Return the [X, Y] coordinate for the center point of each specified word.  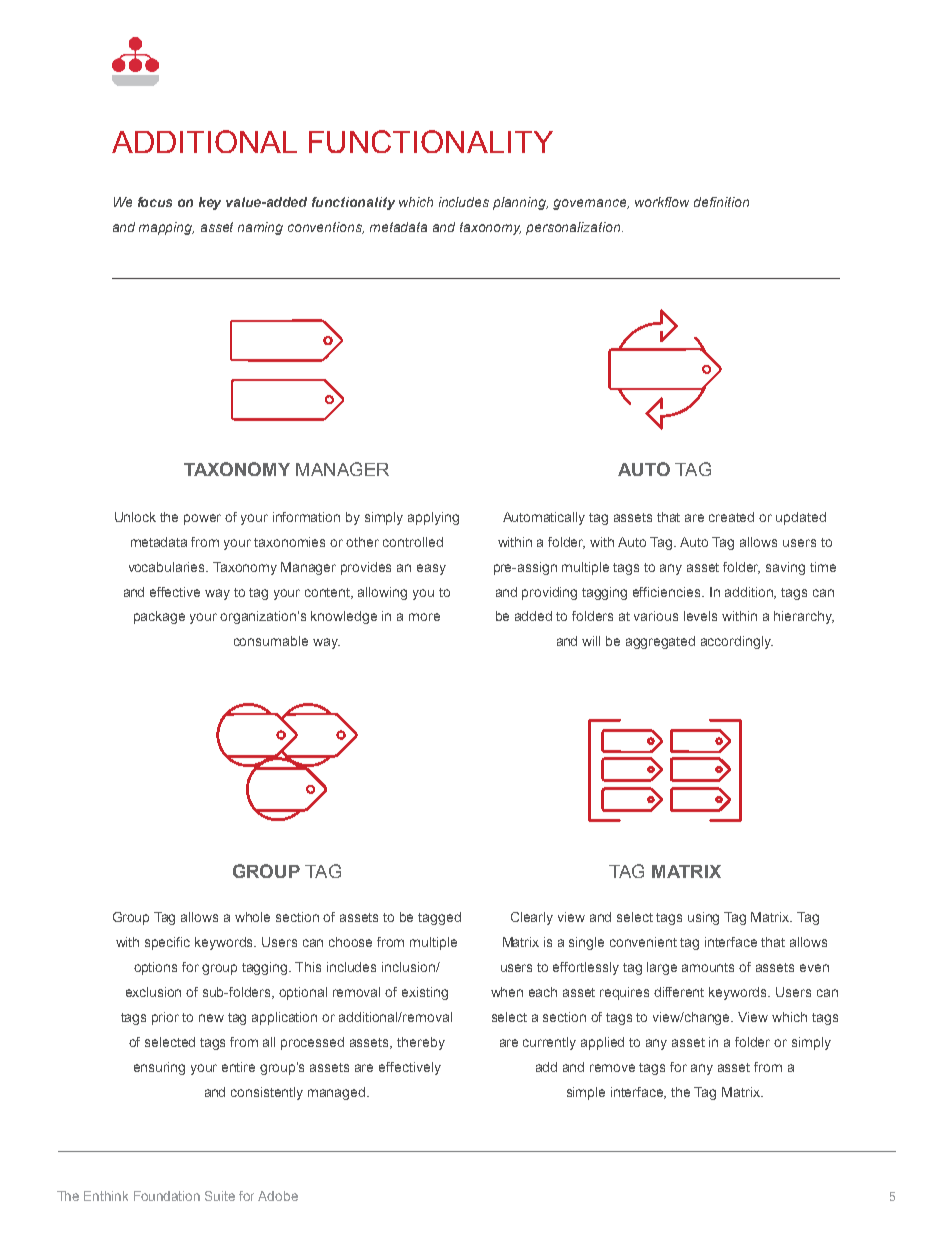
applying [433, 518]
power [202, 519]
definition [721, 202]
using [703, 918]
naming [260, 228]
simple [586, 1093]
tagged [439, 918]
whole [252, 917]
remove [612, 1068]
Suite [220, 1196]
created [731, 517]
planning [520, 203]
